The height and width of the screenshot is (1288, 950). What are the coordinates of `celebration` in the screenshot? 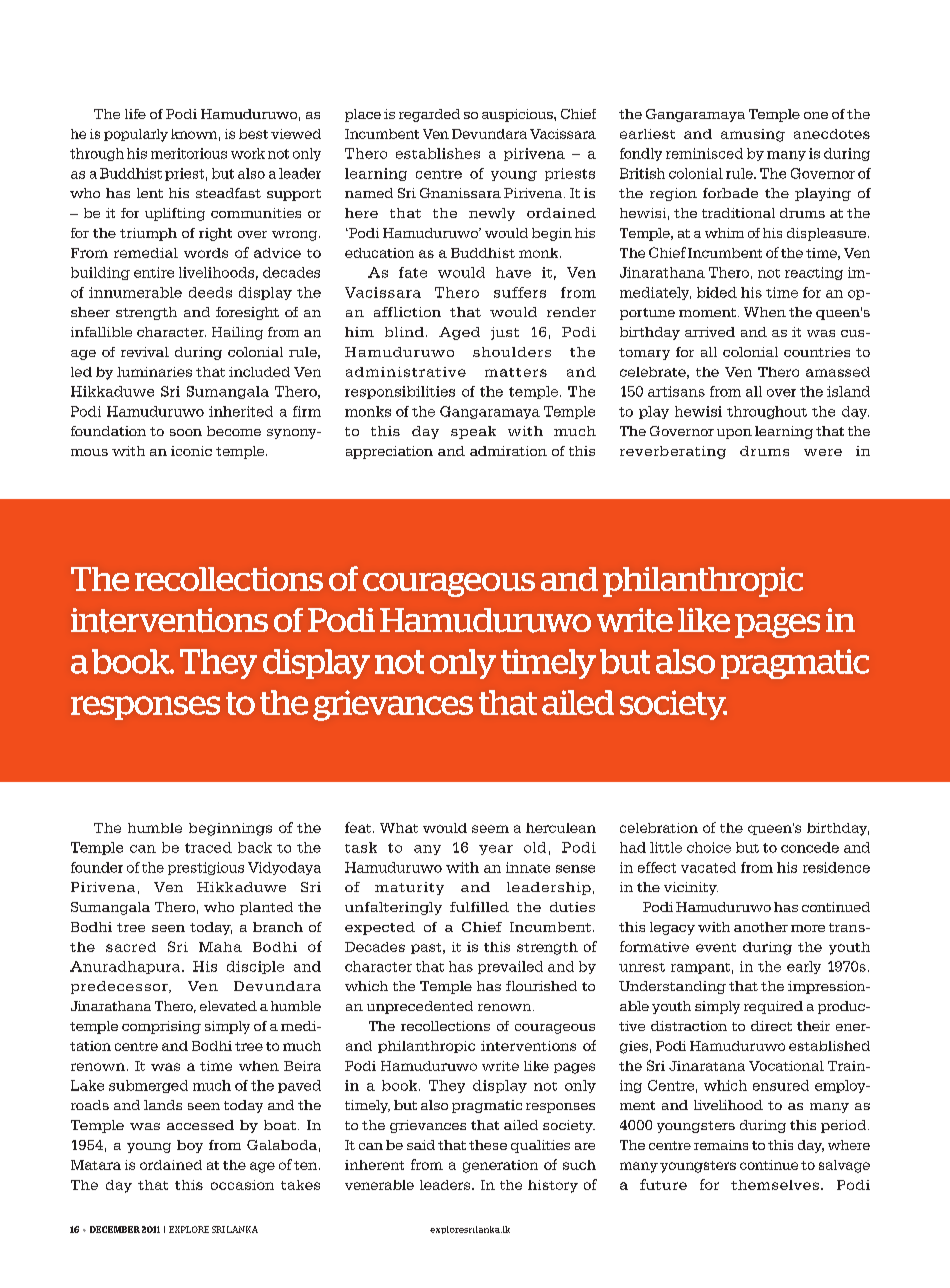 It's located at (659, 828).
